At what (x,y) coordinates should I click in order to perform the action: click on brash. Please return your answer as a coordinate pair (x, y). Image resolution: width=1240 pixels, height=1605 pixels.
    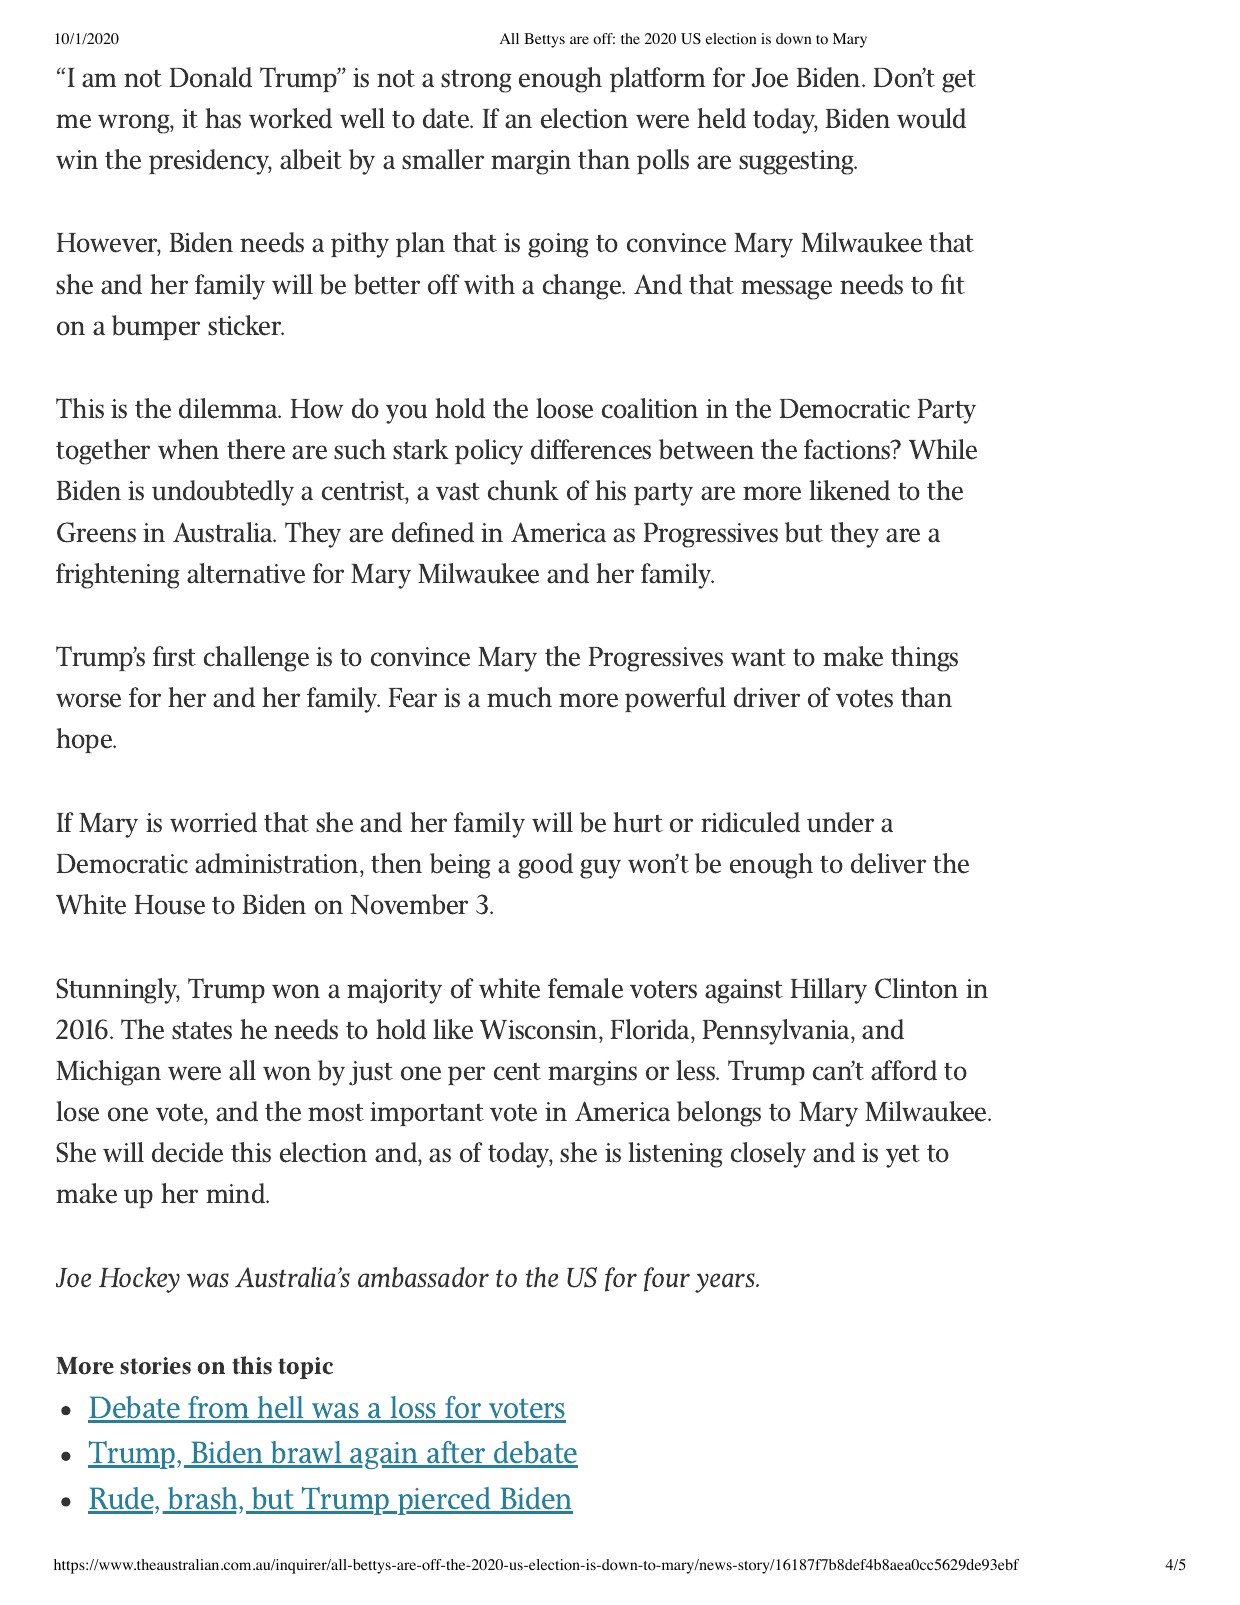
    Looking at the image, I should click on (203, 1500).
